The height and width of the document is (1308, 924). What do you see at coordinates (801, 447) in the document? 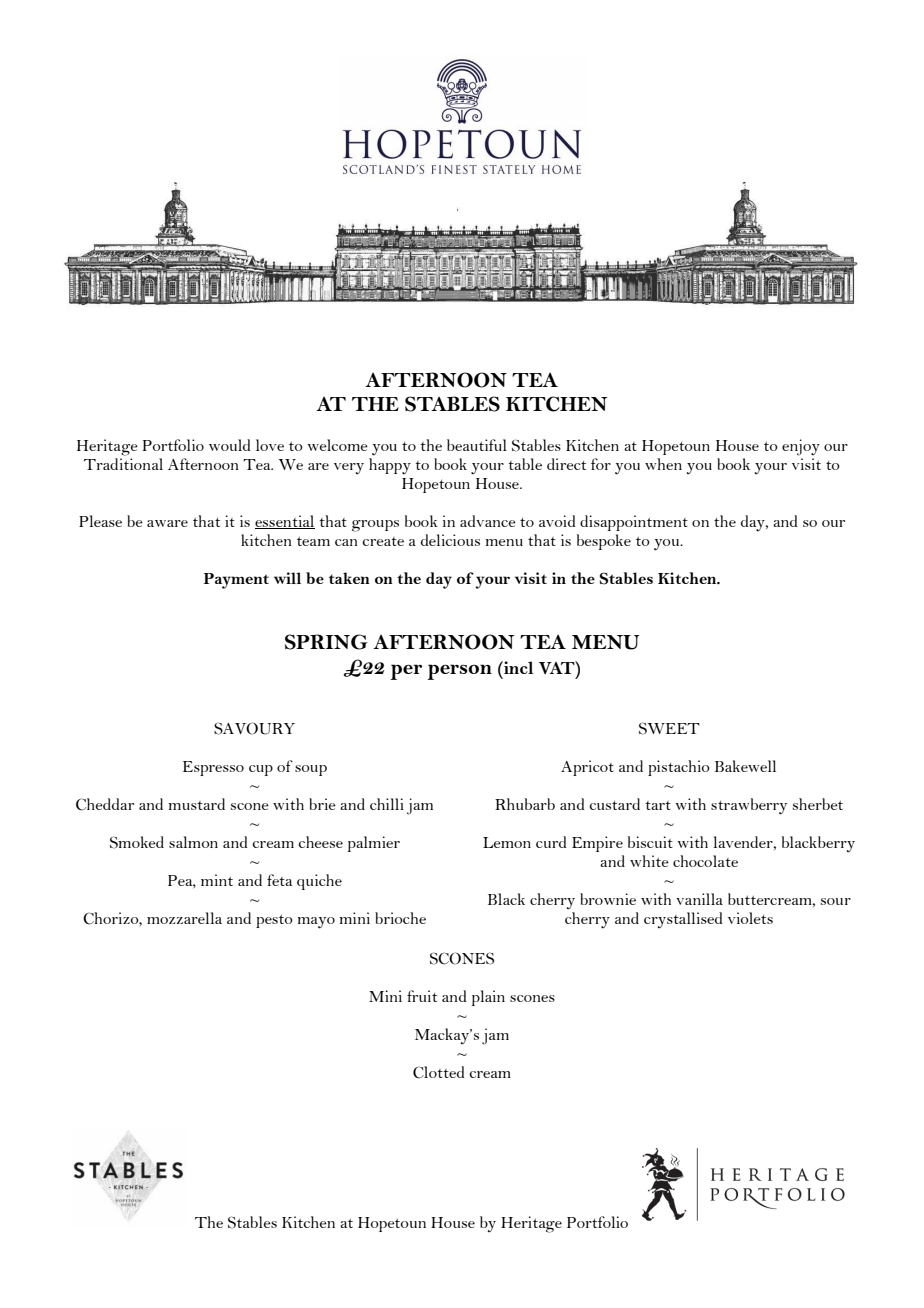
I see `enjoy` at bounding box center [801, 447].
